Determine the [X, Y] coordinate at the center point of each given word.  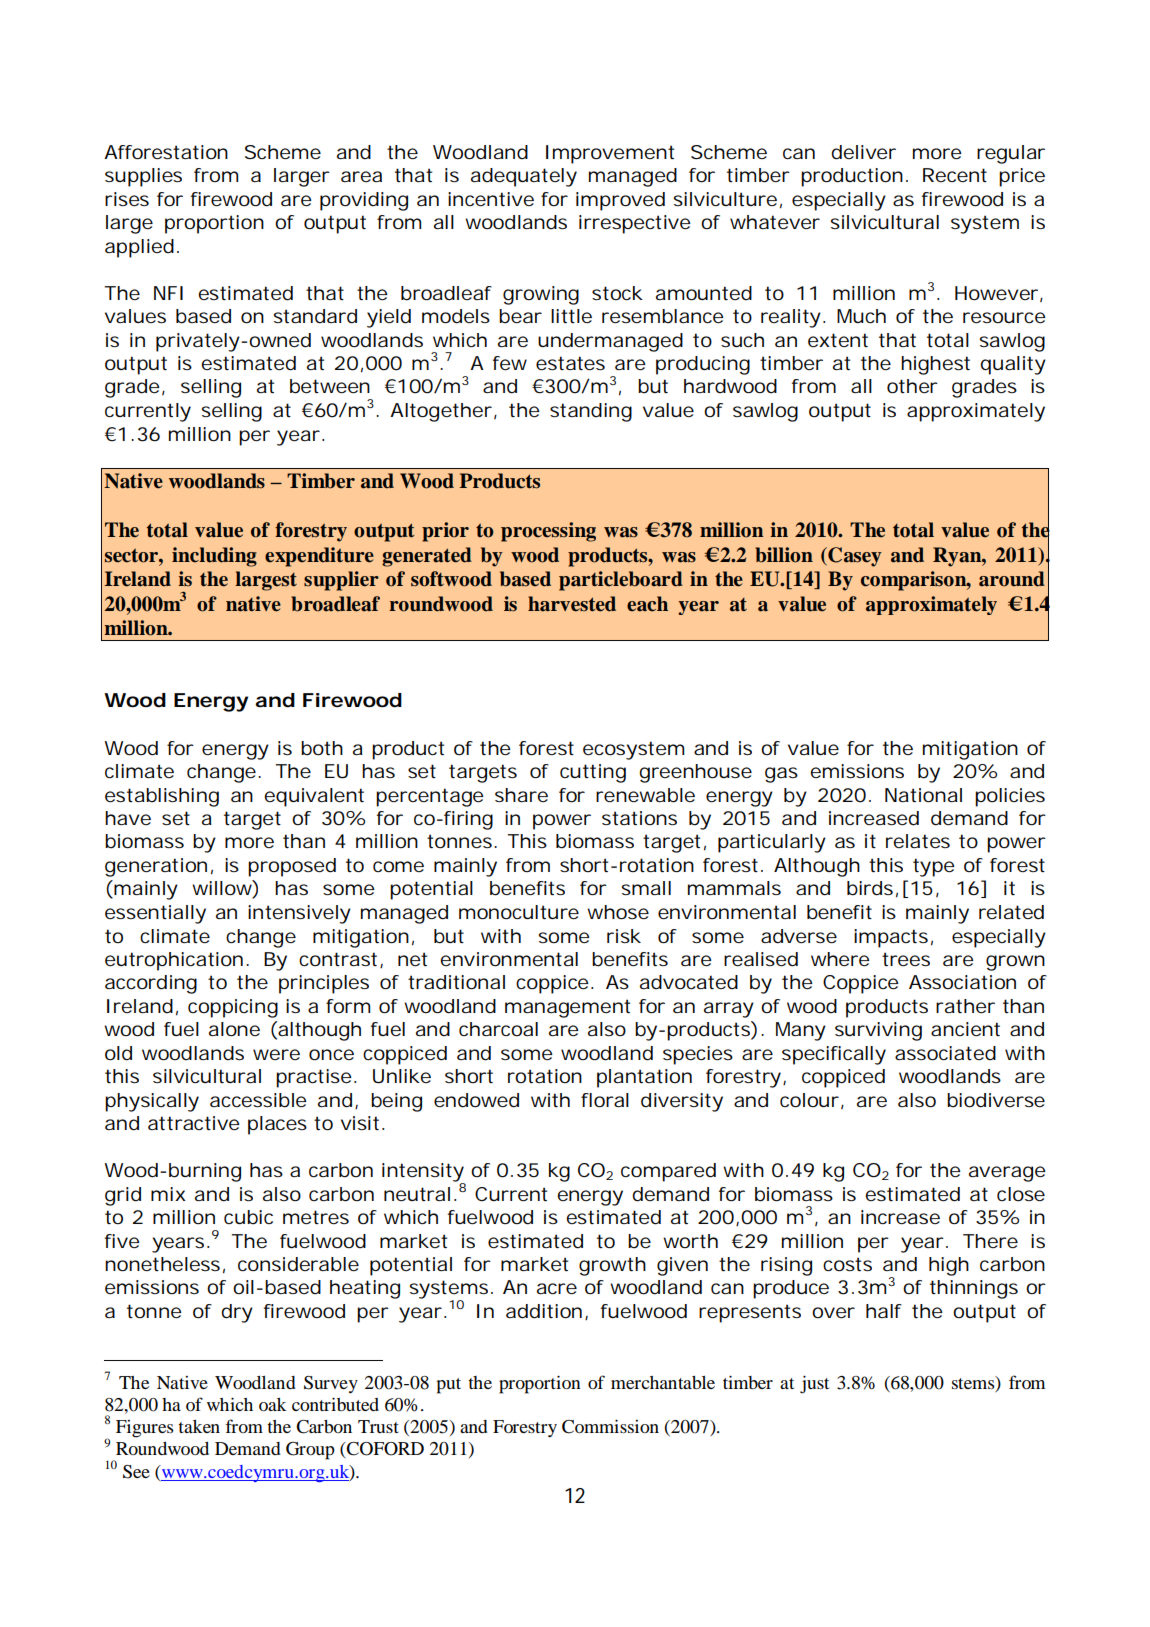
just [814, 1384]
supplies [143, 177]
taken [199, 1426]
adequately [524, 177]
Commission [610, 1426]
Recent [955, 175]
